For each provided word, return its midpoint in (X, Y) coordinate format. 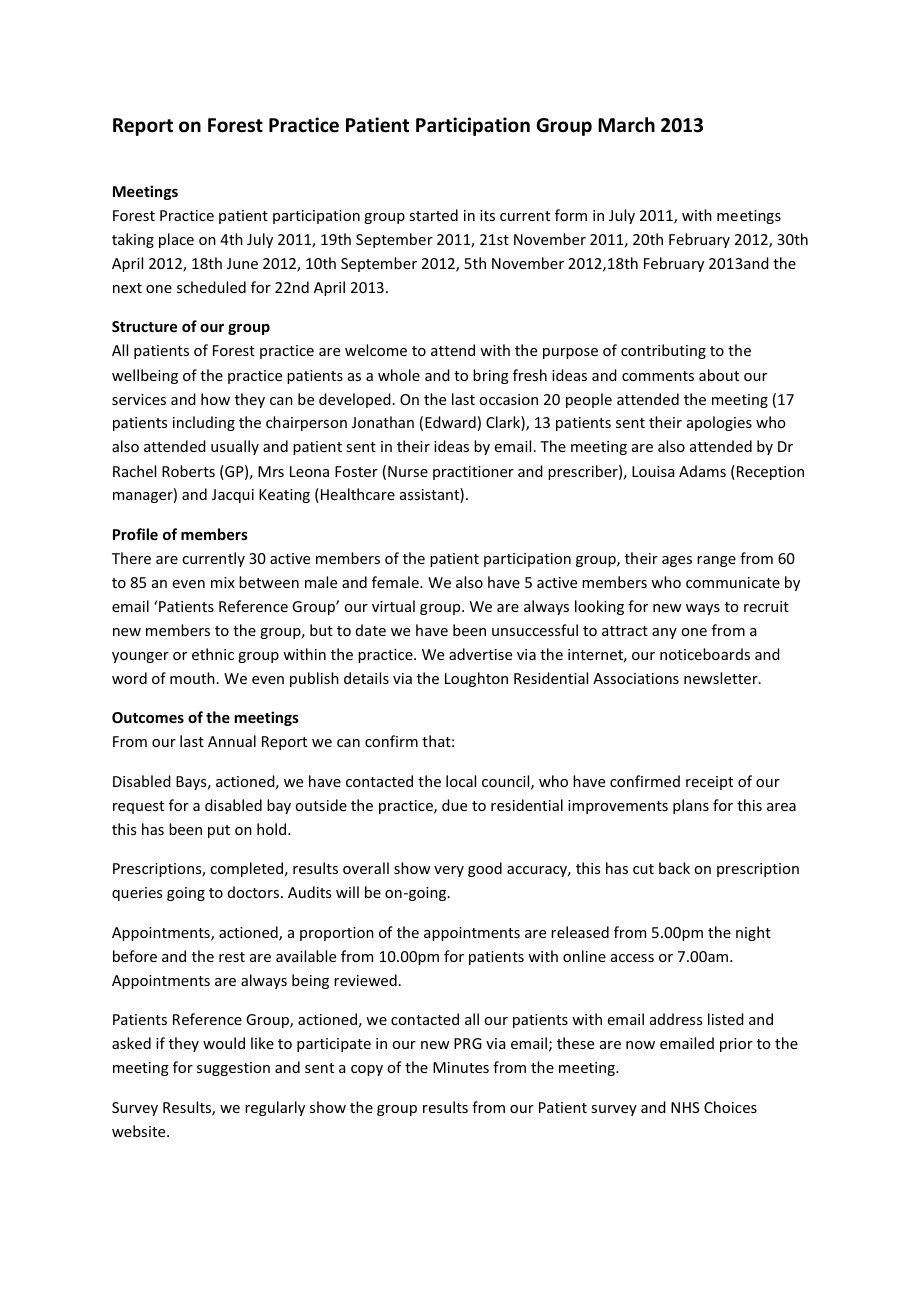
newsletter (722, 678)
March (626, 125)
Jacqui (233, 496)
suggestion (233, 1069)
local (461, 781)
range (716, 561)
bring (491, 376)
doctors (253, 892)
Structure (144, 326)
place (176, 240)
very (449, 871)
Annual (232, 741)
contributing (663, 351)
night (753, 933)
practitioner (473, 473)
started (433, 215)
